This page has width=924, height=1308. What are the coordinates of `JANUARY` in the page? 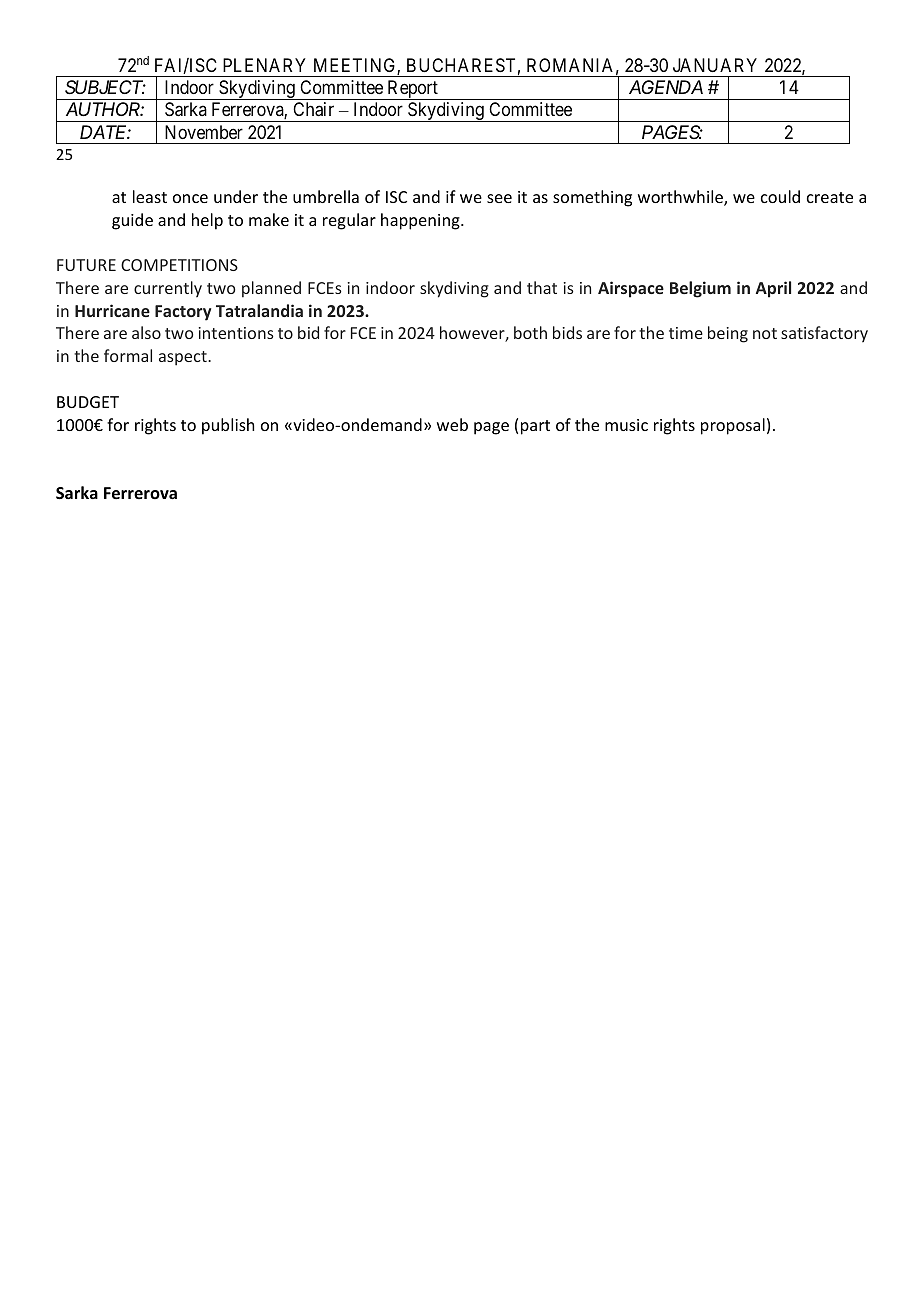 It's located at (715, 65).
